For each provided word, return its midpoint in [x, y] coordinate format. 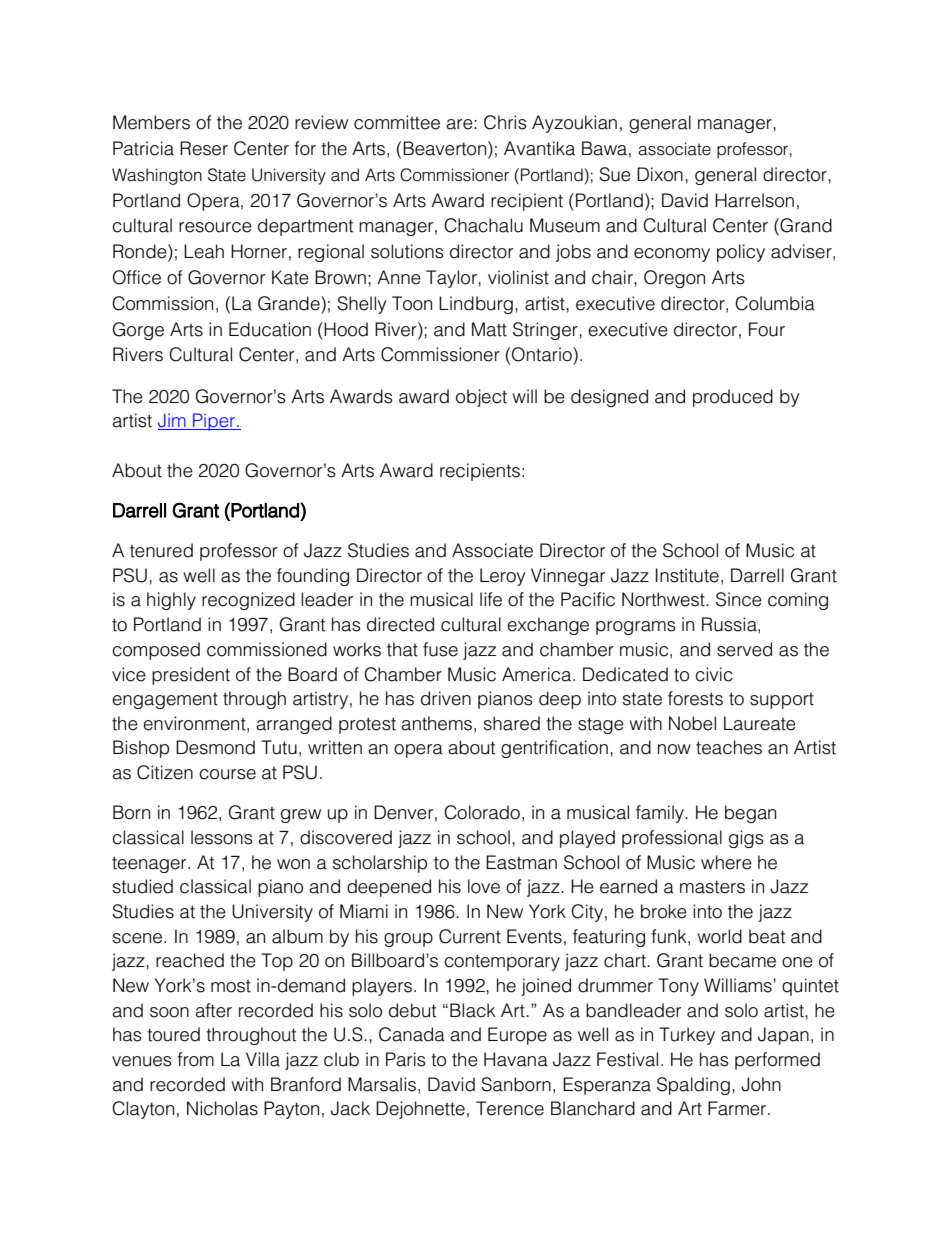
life [491, 599]
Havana [516, 1059]
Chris [505, 122]
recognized [248, 601]
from [195, 1059]
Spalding [693, 1086]
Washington [157, 176]
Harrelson [754, 200]
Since [739, 599]
